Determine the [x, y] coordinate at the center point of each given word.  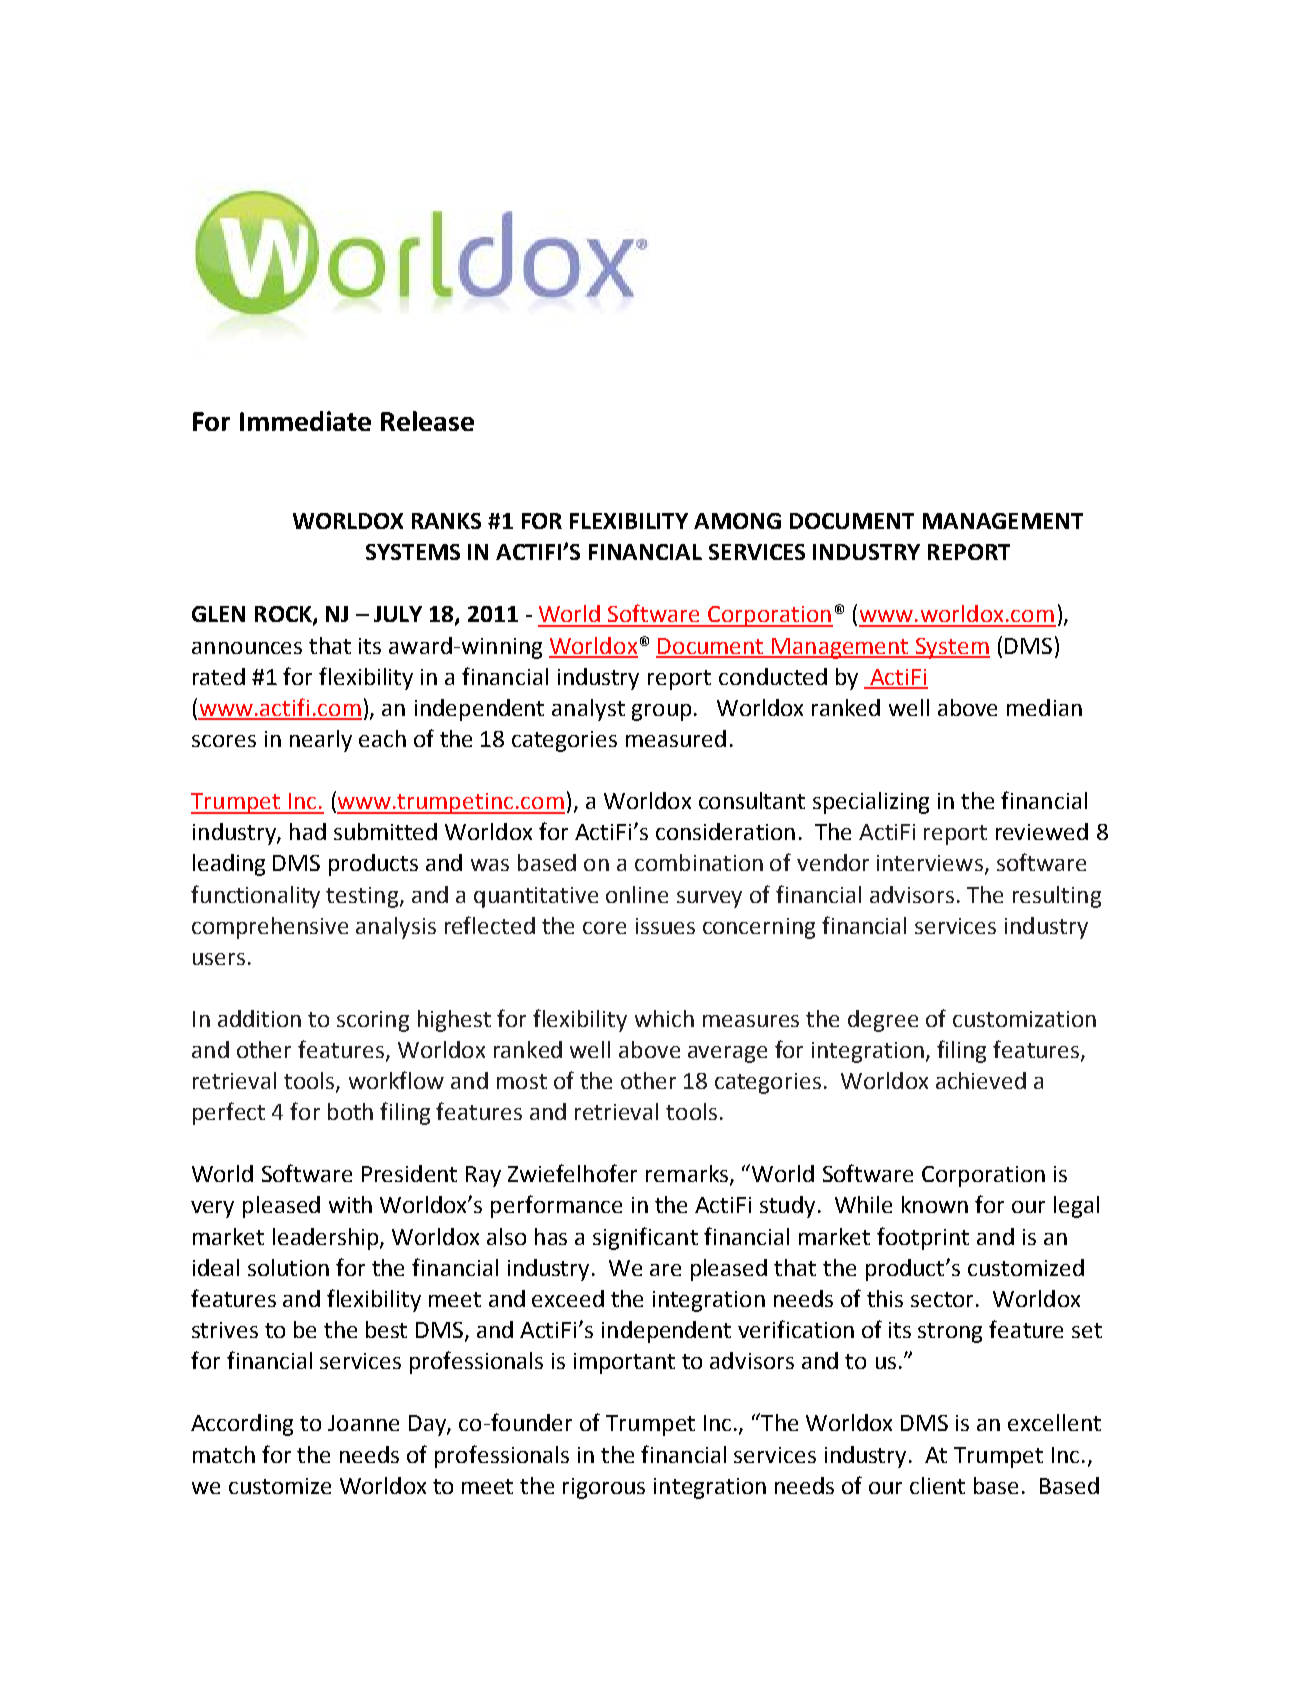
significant [645, 1238]
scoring [373, 1021]
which [664, 1018]
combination [699, 862]
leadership [327, 1239]
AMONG [737, 521]
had [308, 831]
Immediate [305, 421]
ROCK [284, 615]
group [661, 712]
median [1044, 707]
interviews [930, 863]
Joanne [363, 1423]
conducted [773, 676]
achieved [981, 1080]
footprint [923, 1238]
